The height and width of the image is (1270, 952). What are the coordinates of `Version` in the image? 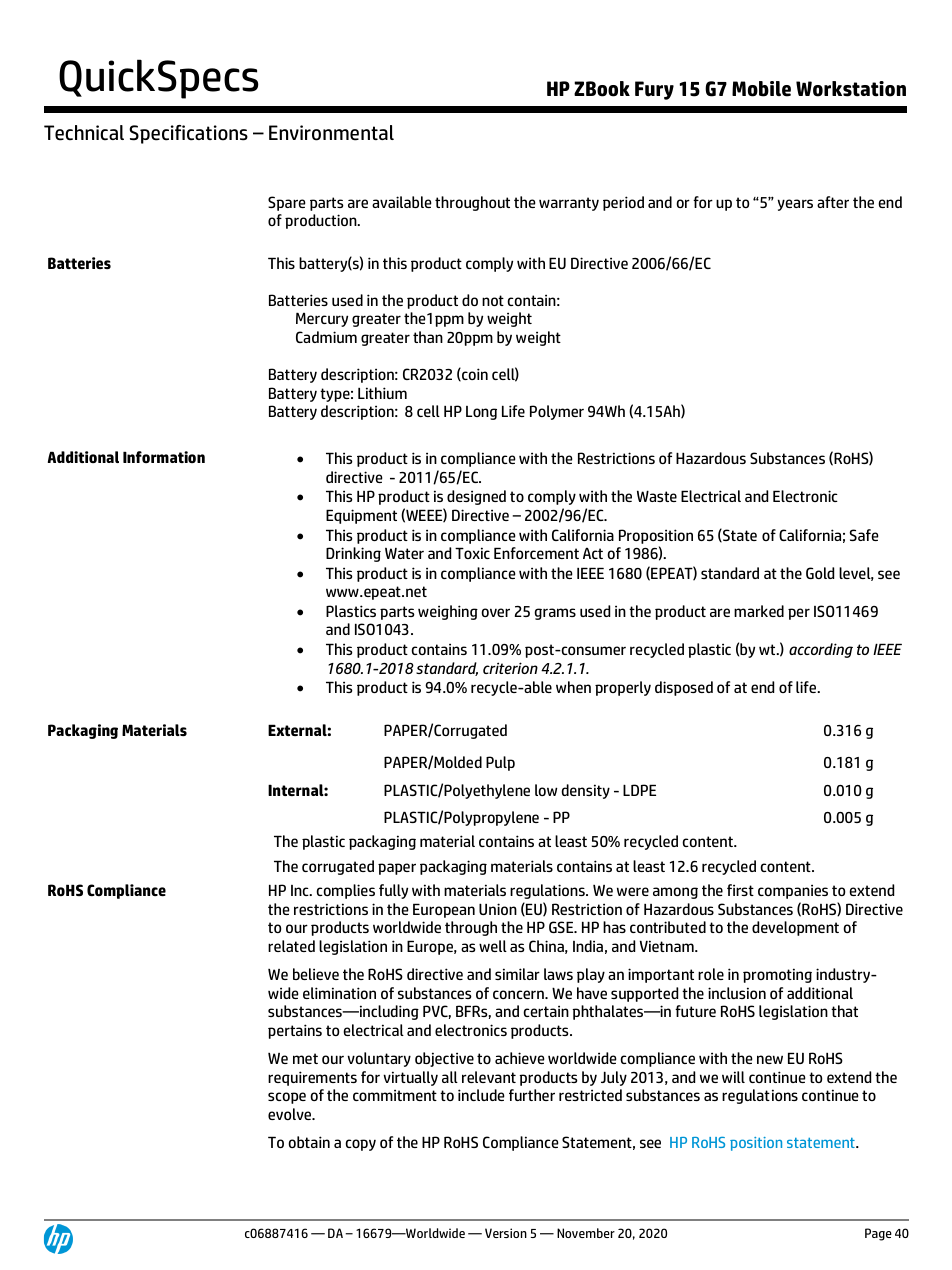 It's located at (506, 1233).
